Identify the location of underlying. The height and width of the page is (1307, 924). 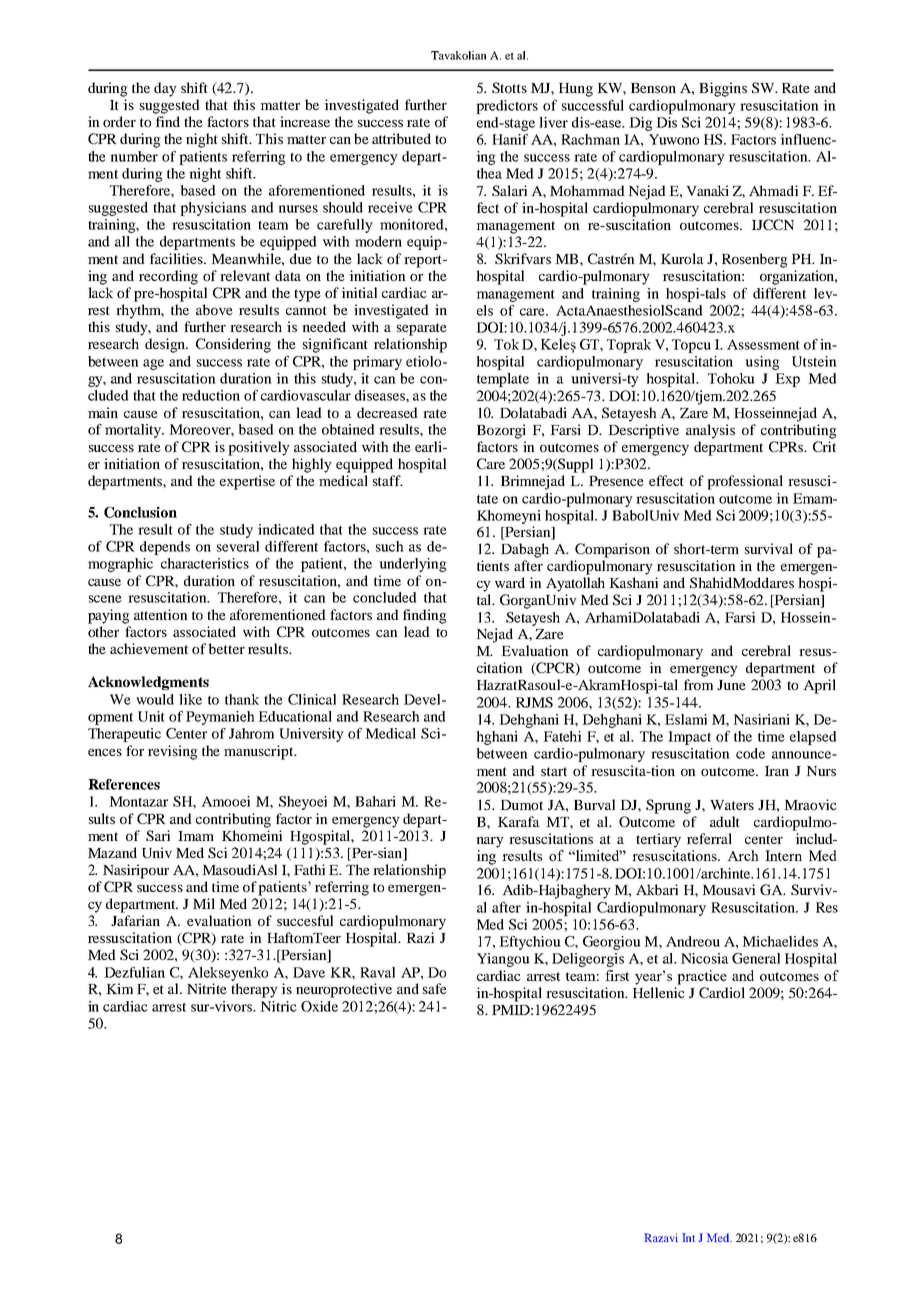
(413, 565).
